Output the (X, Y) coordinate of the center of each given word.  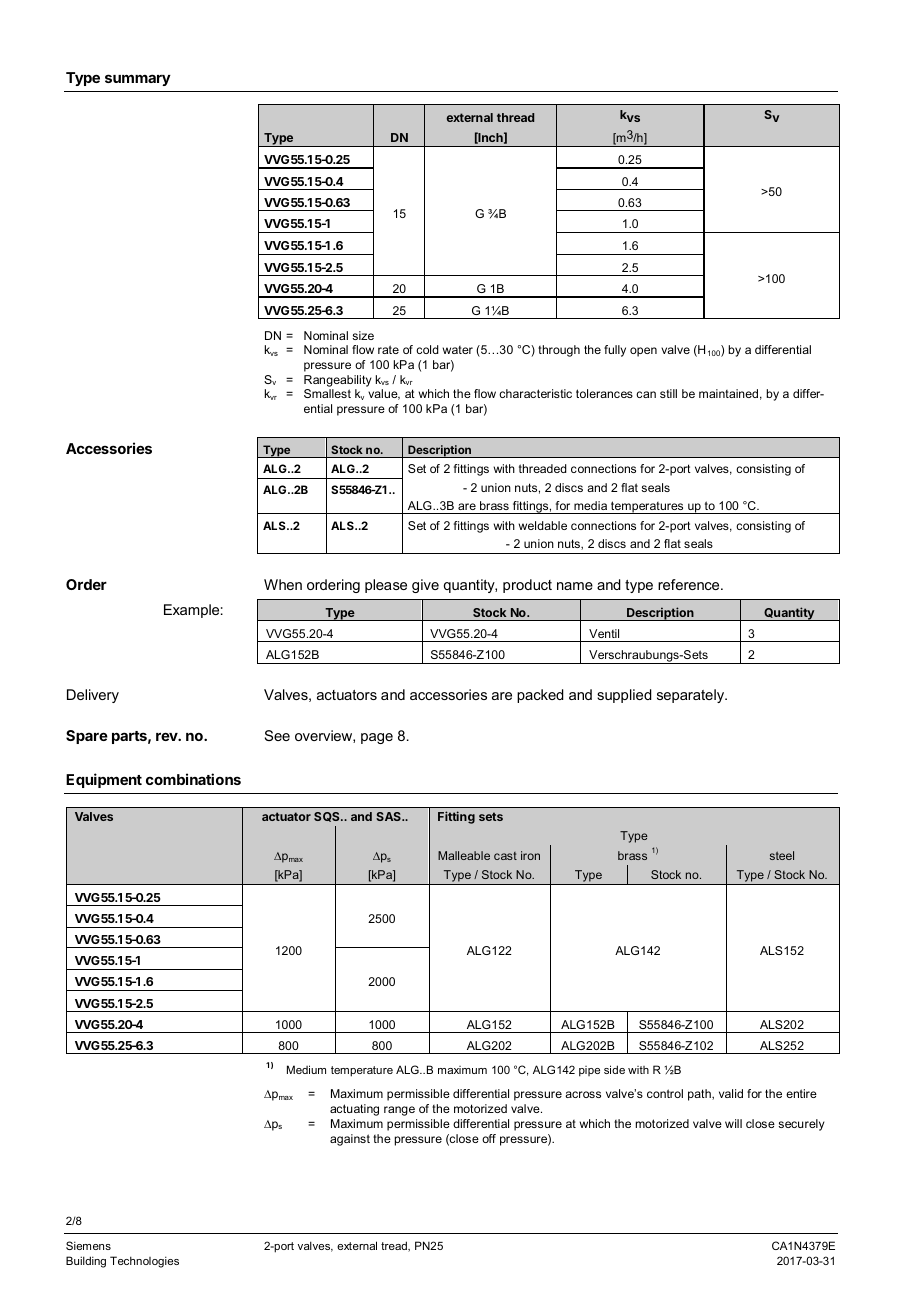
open (643, 352)
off (489, 1138)
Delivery (93, 696)
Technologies (144, 1262)
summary (138, 80)
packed (540, 696)
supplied (624, 696)
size (363, 335)
